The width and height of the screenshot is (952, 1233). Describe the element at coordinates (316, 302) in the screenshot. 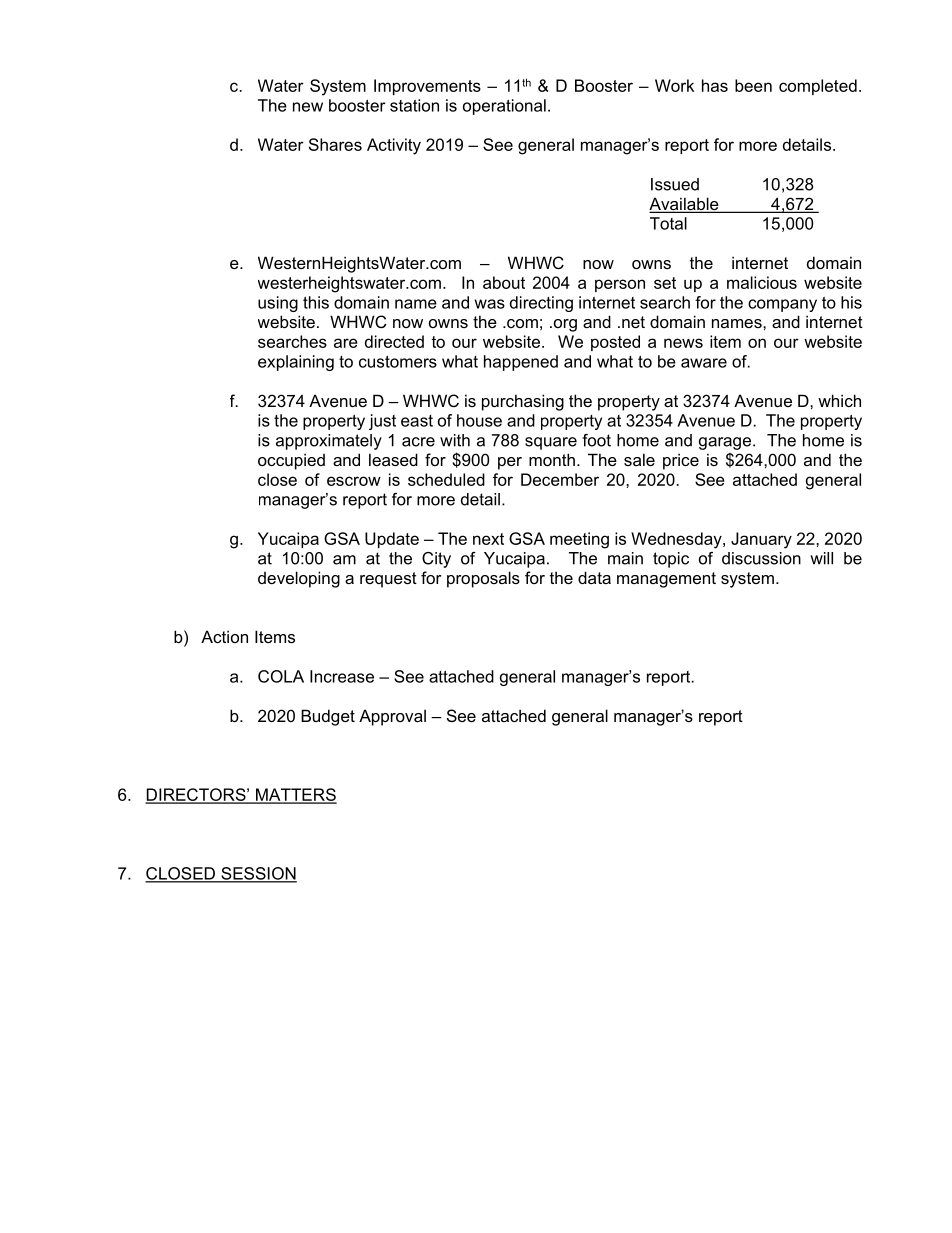

I see `this` at that location.
